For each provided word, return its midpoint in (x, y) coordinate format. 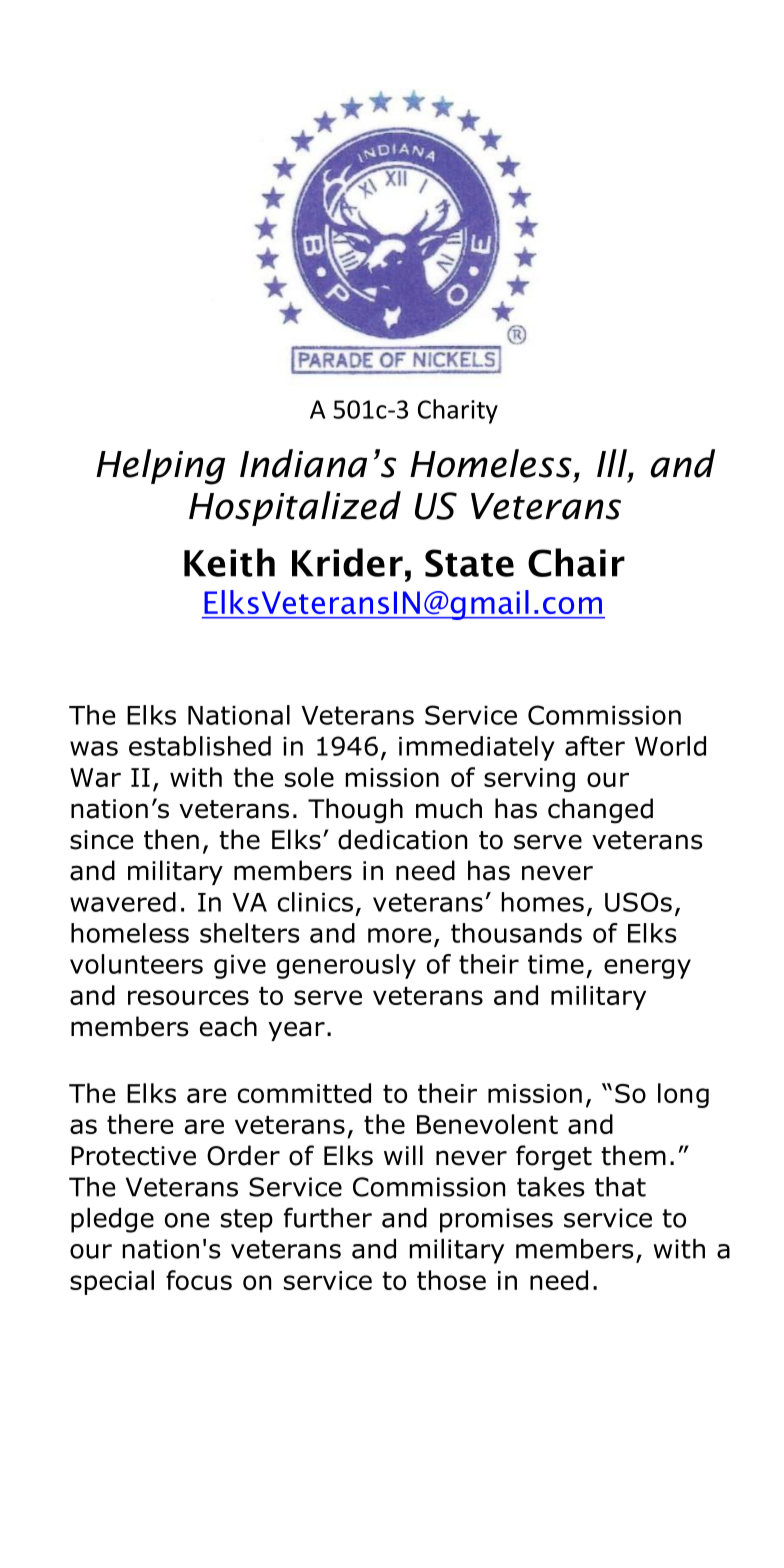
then (171, 839)
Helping (160, 467)
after (595, 746)
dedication (402, 839)
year (296, 1031)
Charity (458, 411)
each (228, 1026)
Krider (347, 562)
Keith (229, 562)
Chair (576, 562)
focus (199, 1280)
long (683, 1095)
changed (600, 811)
